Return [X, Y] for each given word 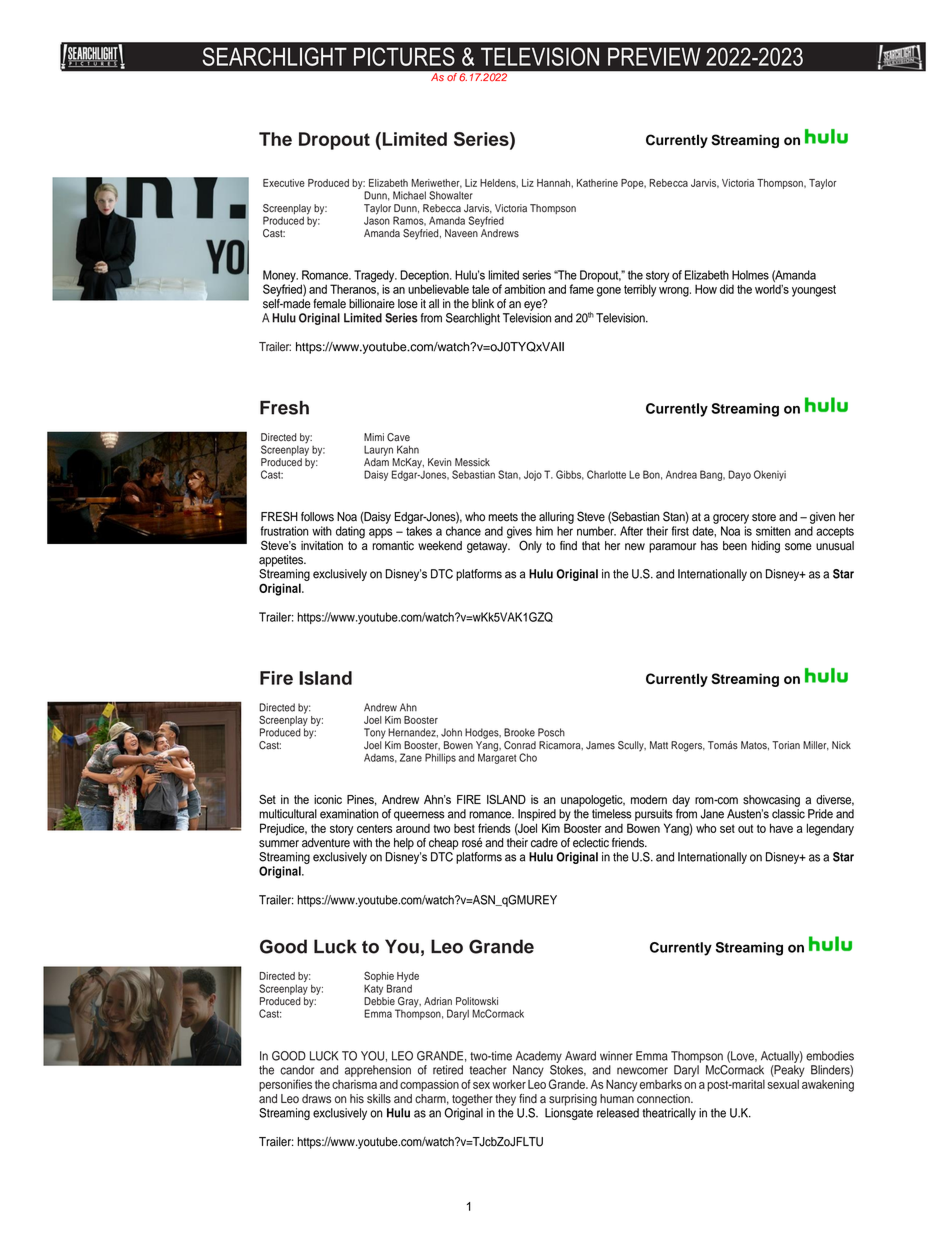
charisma [354, 1084]
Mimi [374, 437]
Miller [816, 746]
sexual [783, 1084]
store [764, 517]
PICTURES [404, 56]
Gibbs [570, 475]
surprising [573, 1100]
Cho [528, 757]
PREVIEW [654, 56]
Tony [375, 733]
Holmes [750, 275]
